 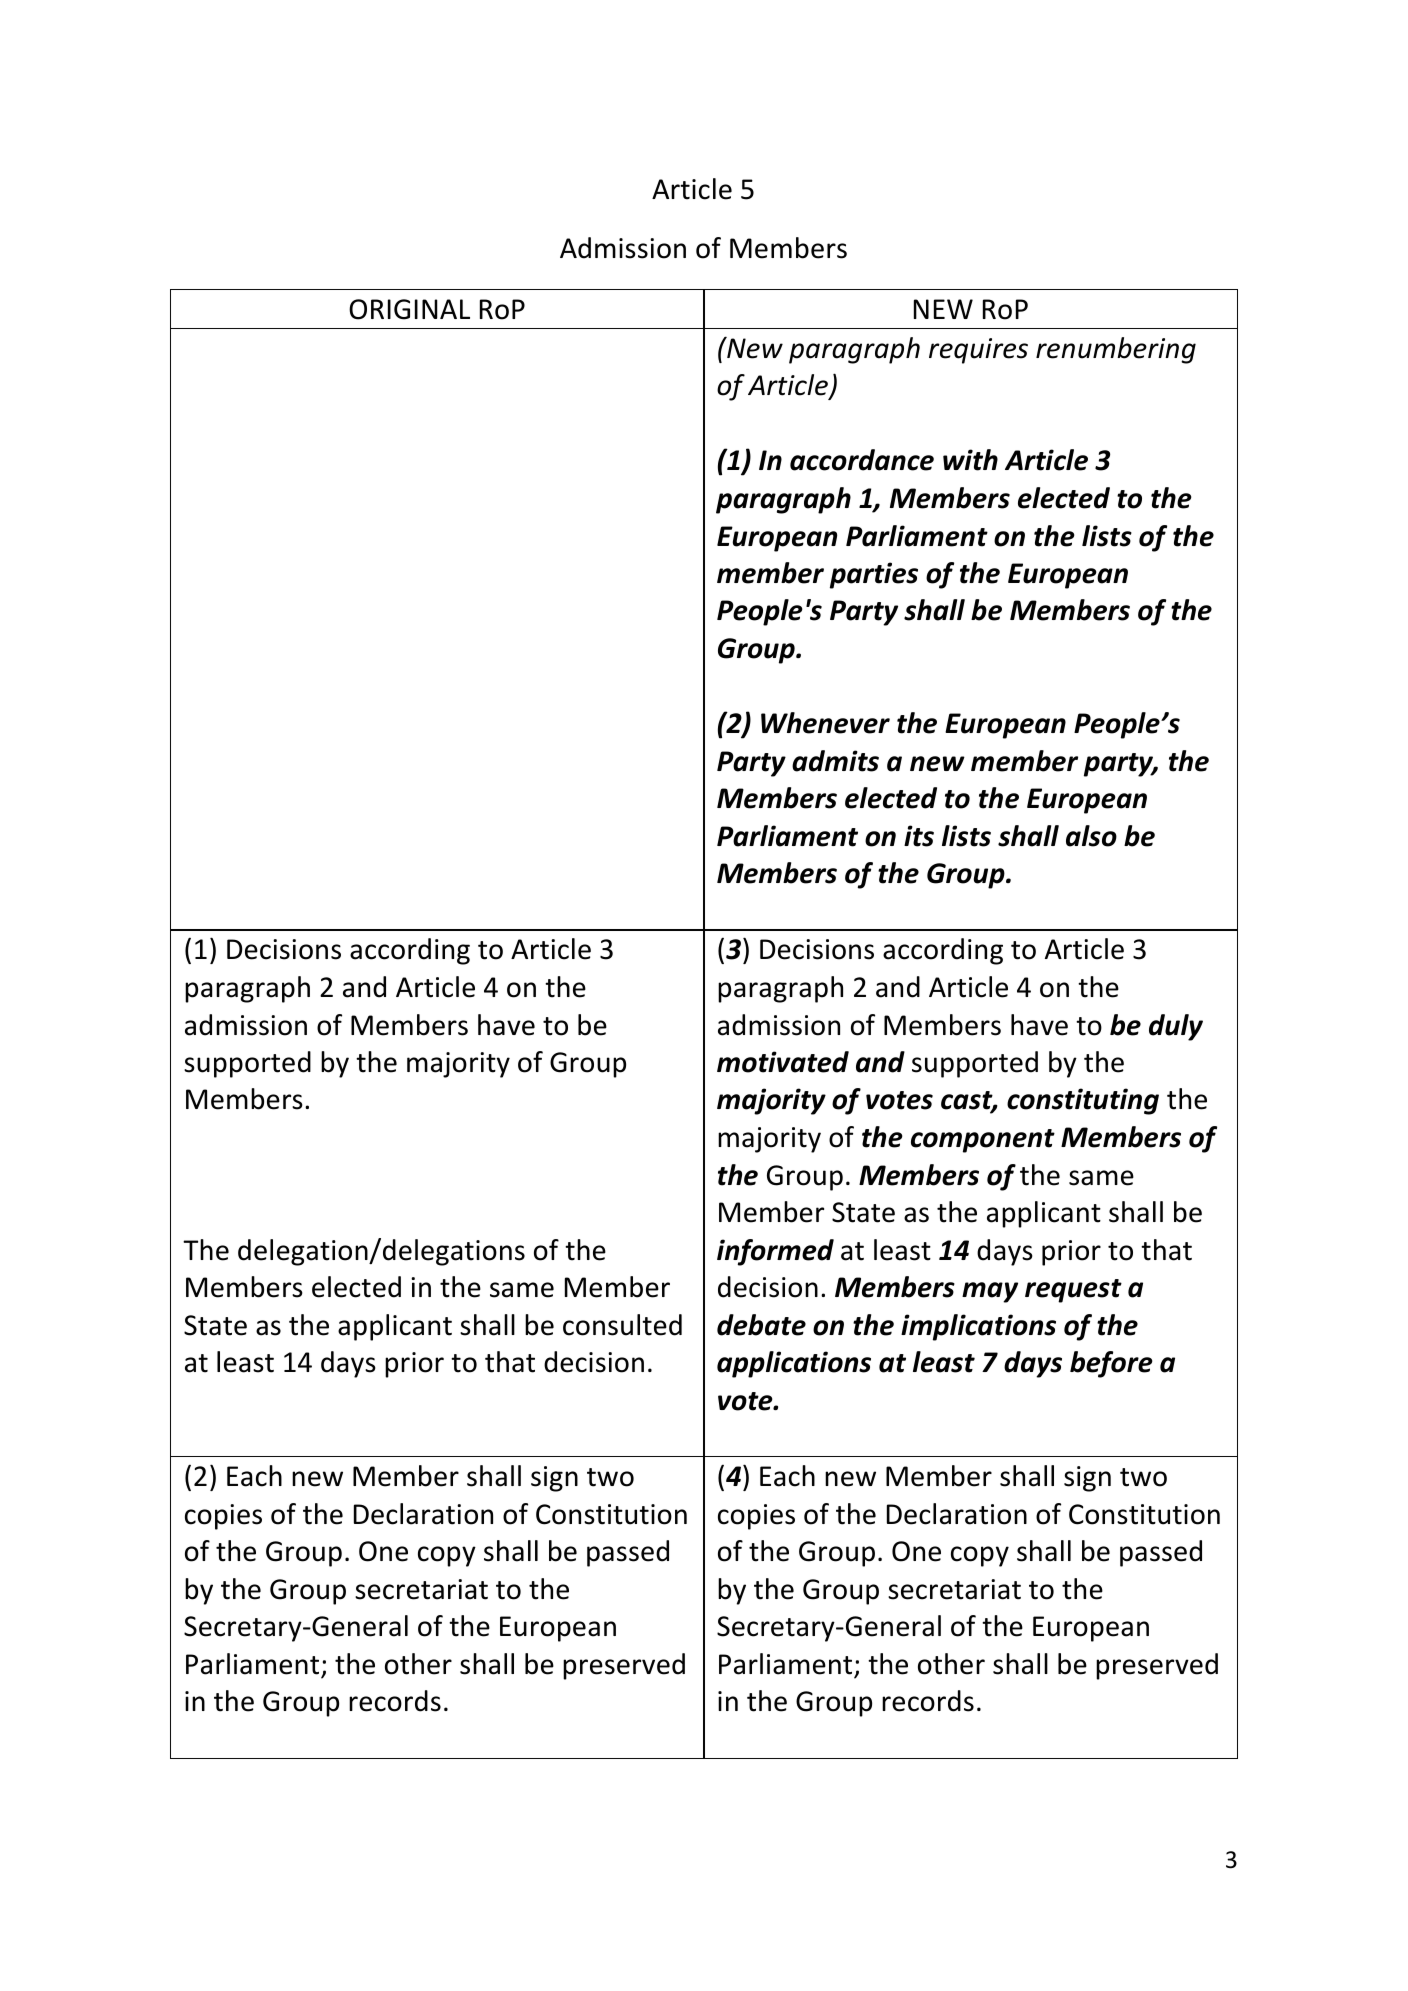 What do you see at coordinates (622, 1325) in the image?
I see `consulted` at bounding box center [622, 1325].
